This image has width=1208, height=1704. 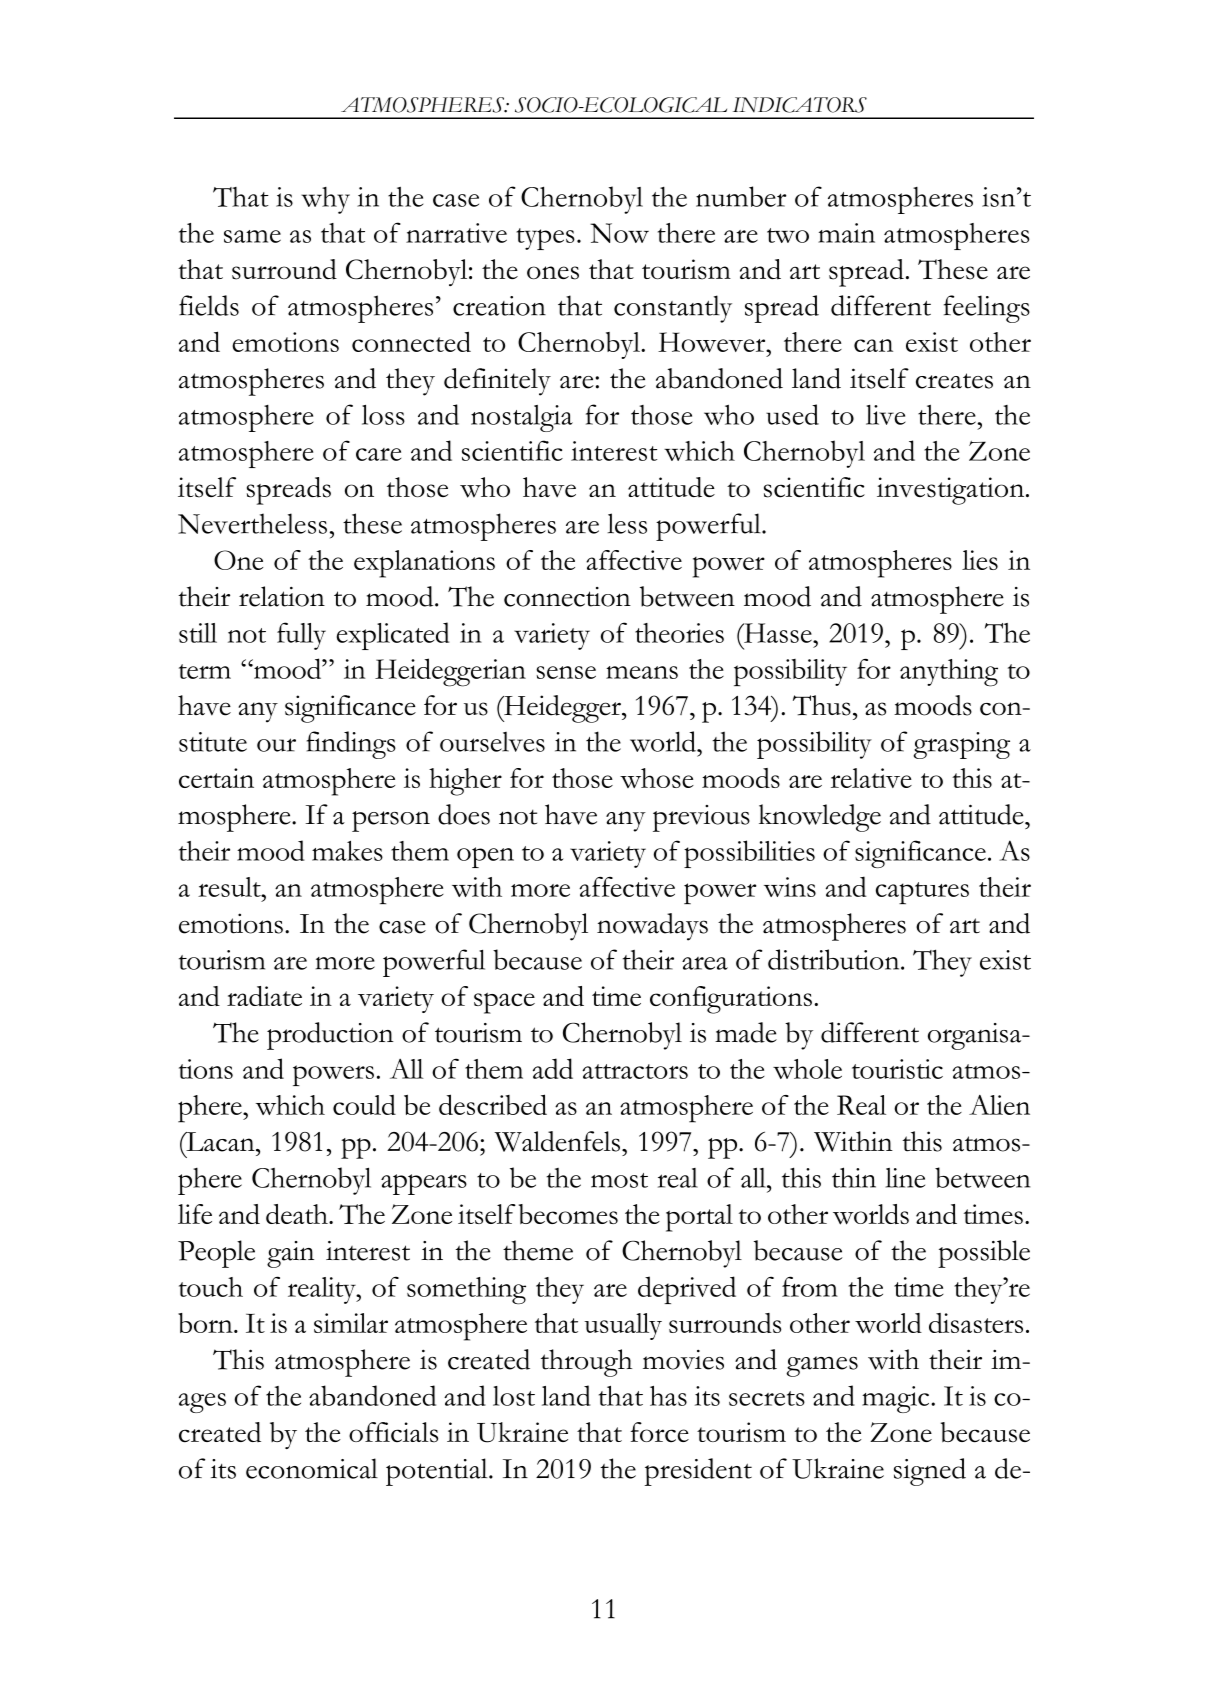 I want to click on lies, so click(x=980, y=560).
